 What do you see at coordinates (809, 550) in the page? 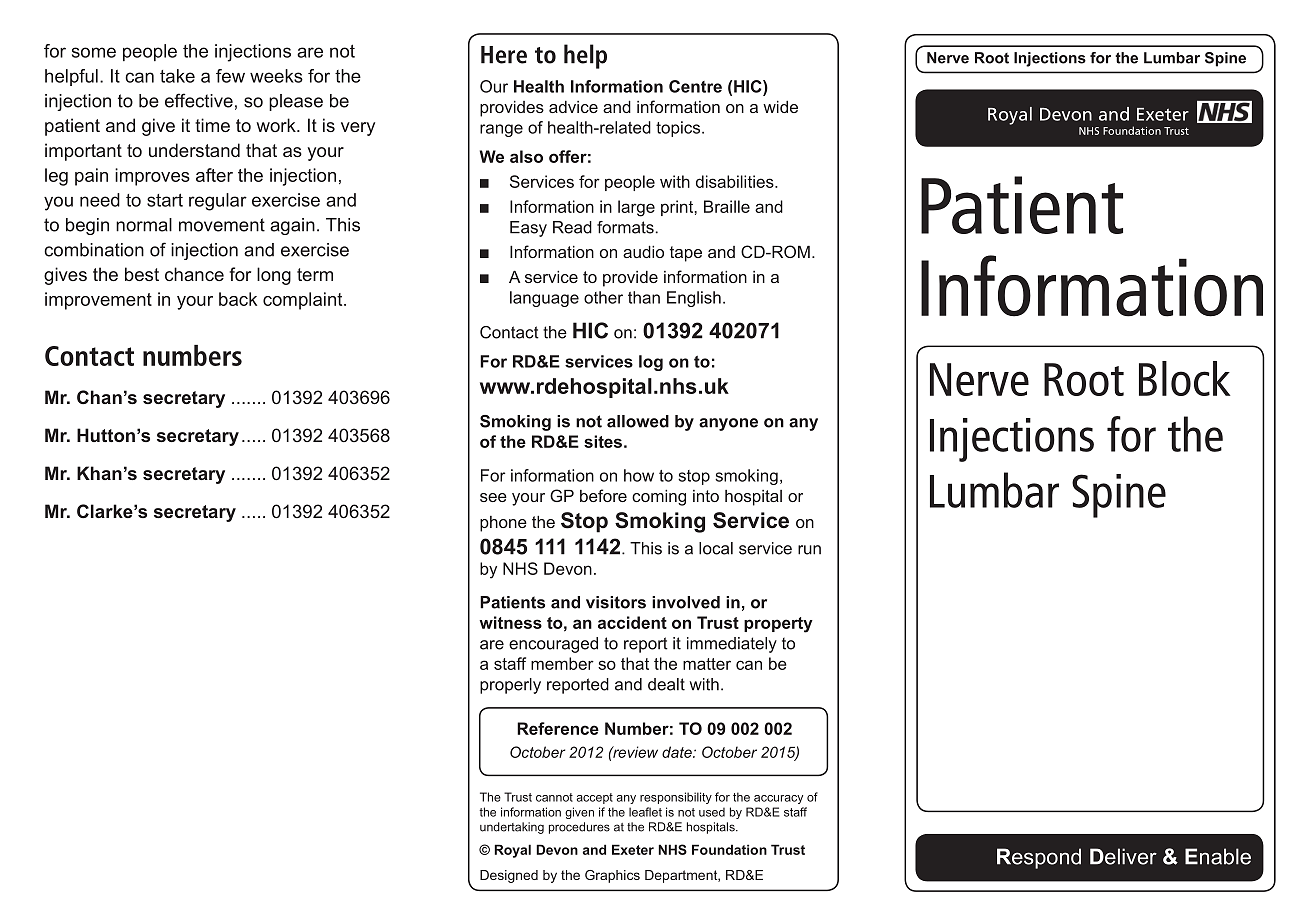
I see `run` at bounding box center [809, 550].
